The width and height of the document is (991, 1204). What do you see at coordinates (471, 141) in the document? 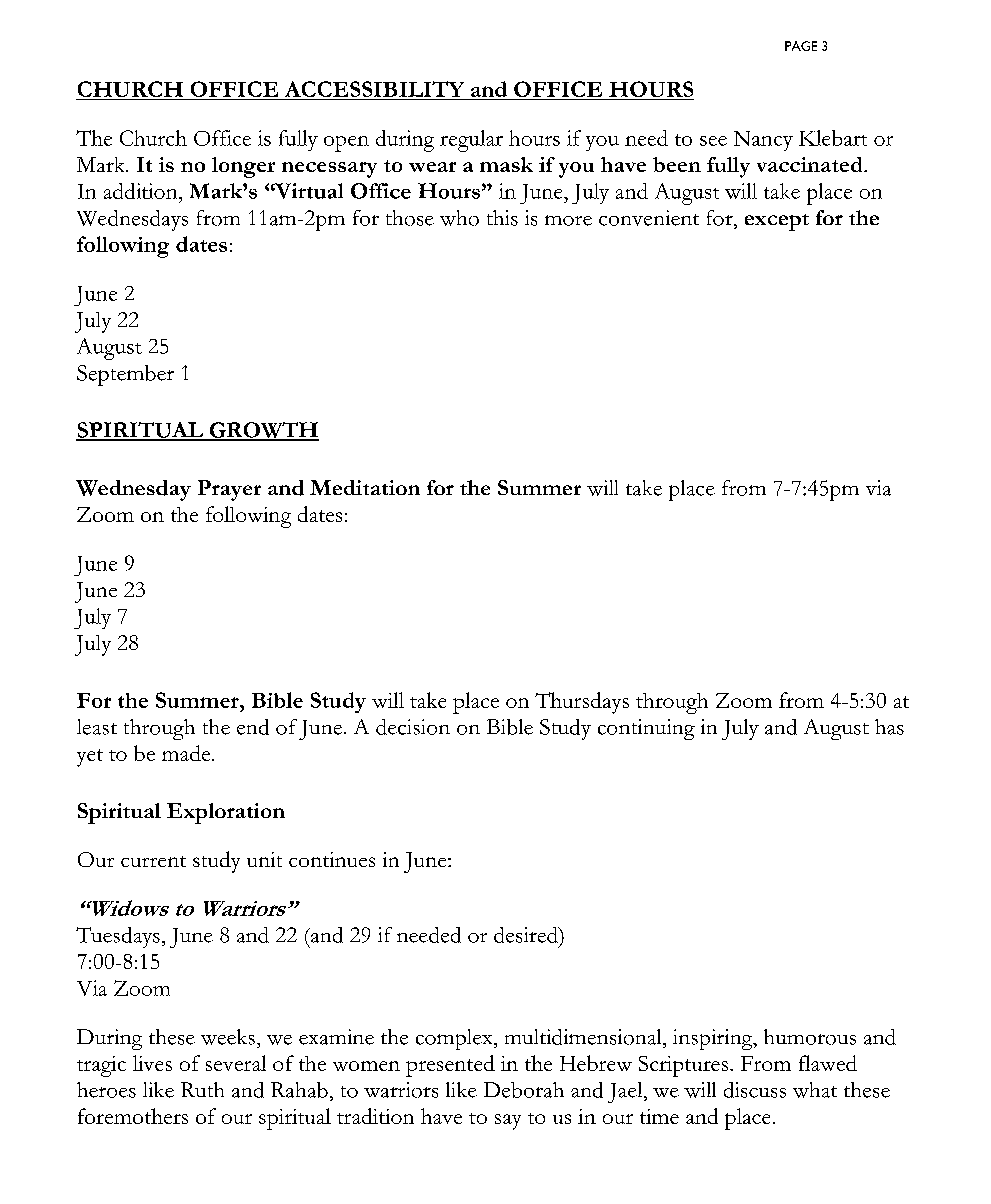
I see `regular` at bounding box center [471, 141].
